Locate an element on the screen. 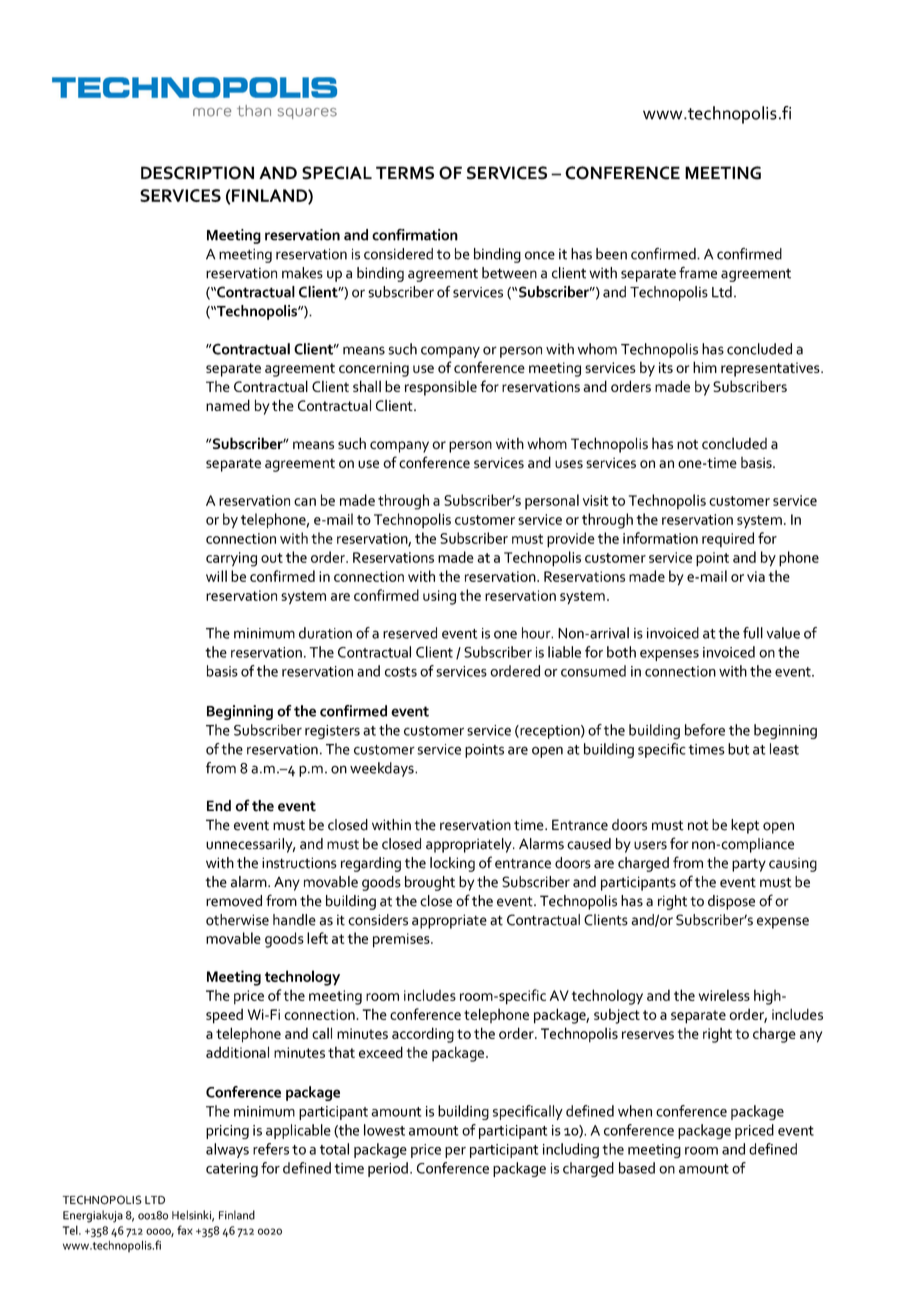  otherwise is located at coordinates (237, 920).
